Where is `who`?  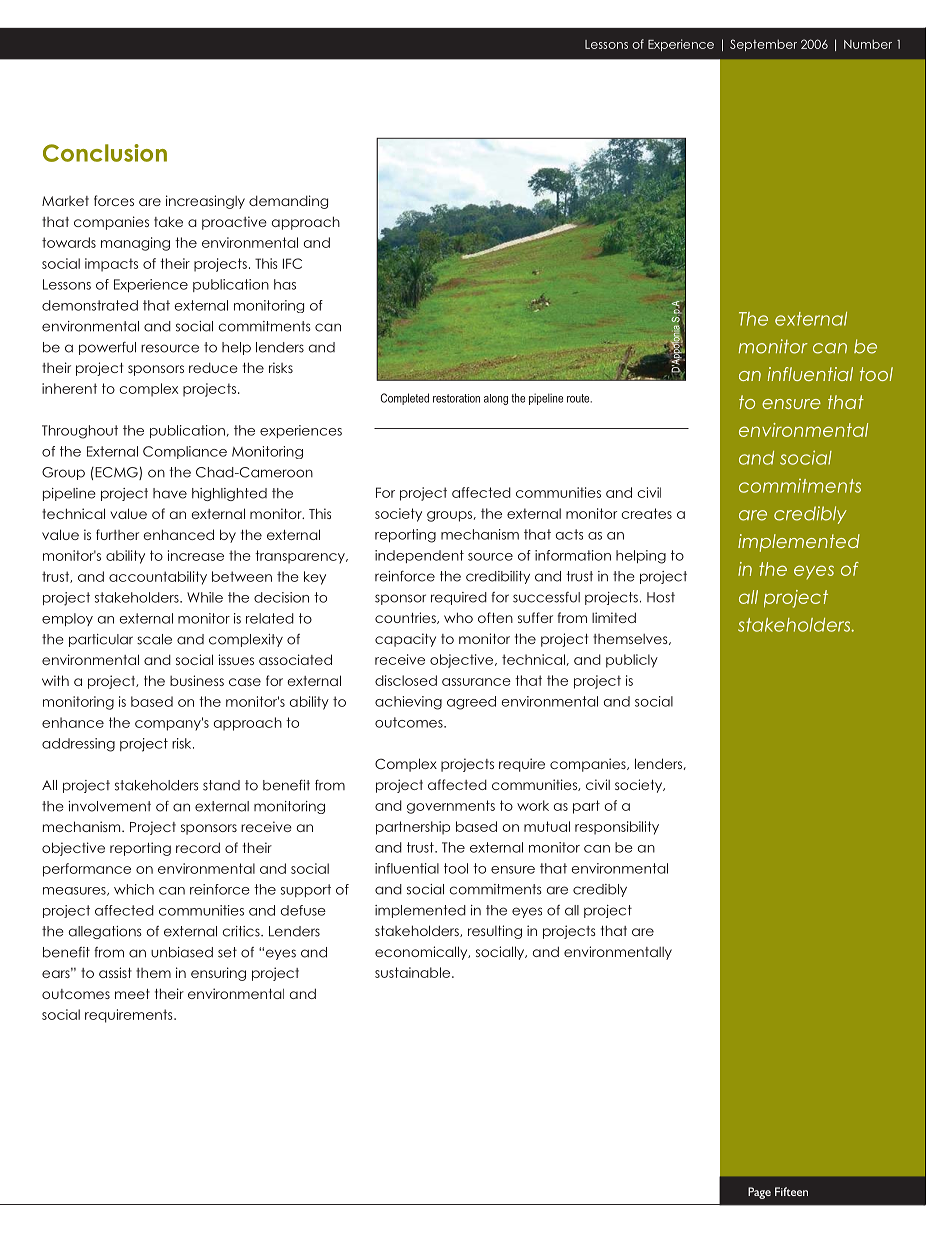
who is located at coordinates (458, 617).
